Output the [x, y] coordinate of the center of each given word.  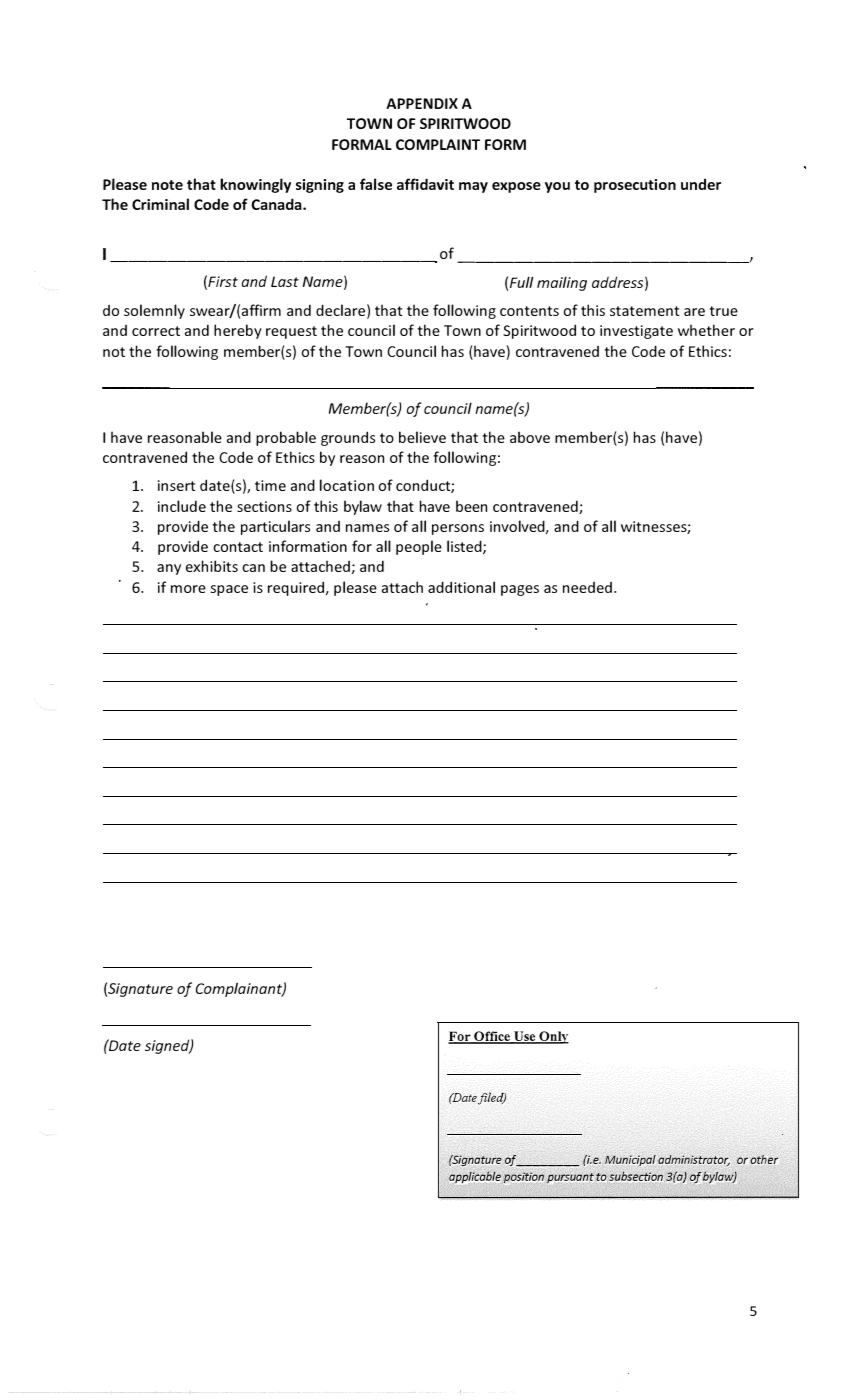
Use [525, 1037]
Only [553, 1037]
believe [422, 437]
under [701, 184]
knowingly [255, 185]
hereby [238, 331]
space [229, 590]
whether [706, 330]
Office [492, 1037]
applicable [475, 1177]
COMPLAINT [438, 144]
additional [461, 587]
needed [587, 587]
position [524, 1177]
